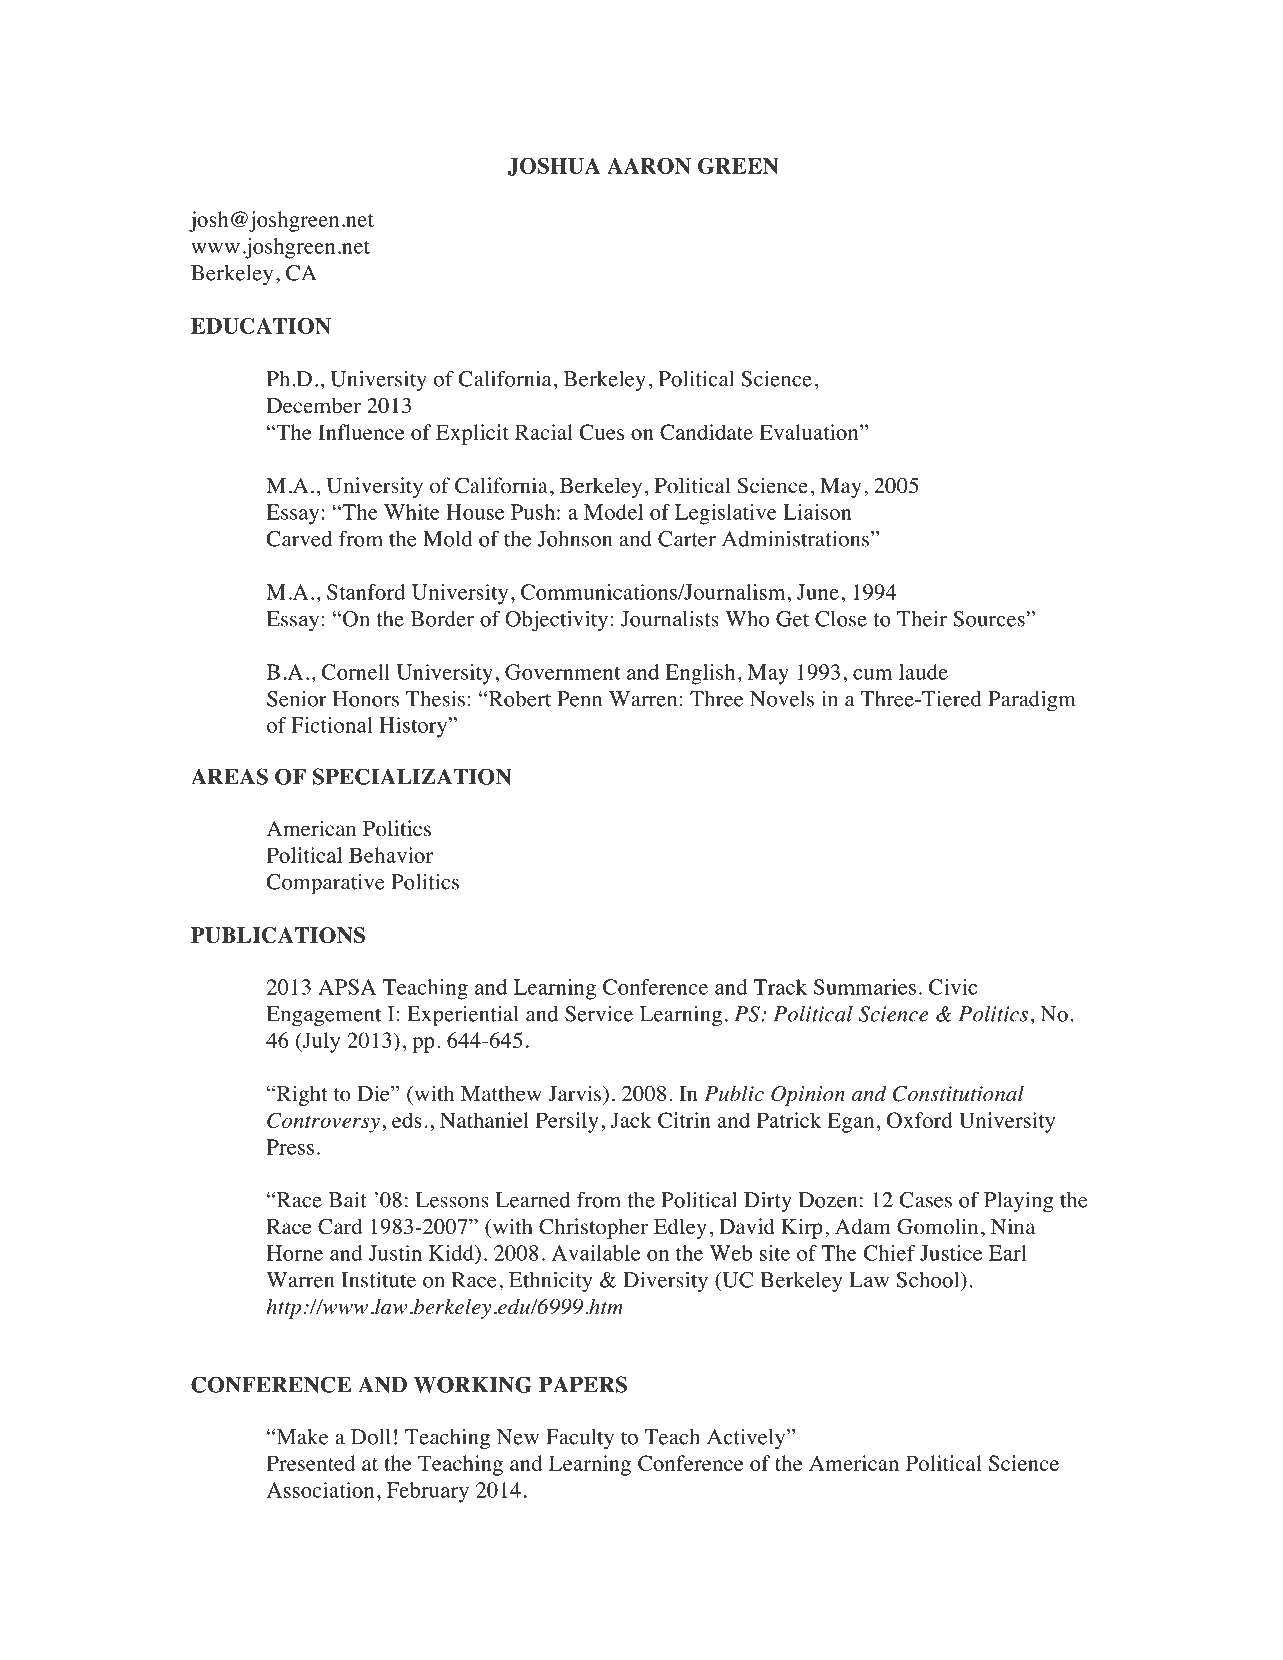  Describe the element at coordinates (261, 326) in the screenshot. I see `EDUCATION` at that location.
